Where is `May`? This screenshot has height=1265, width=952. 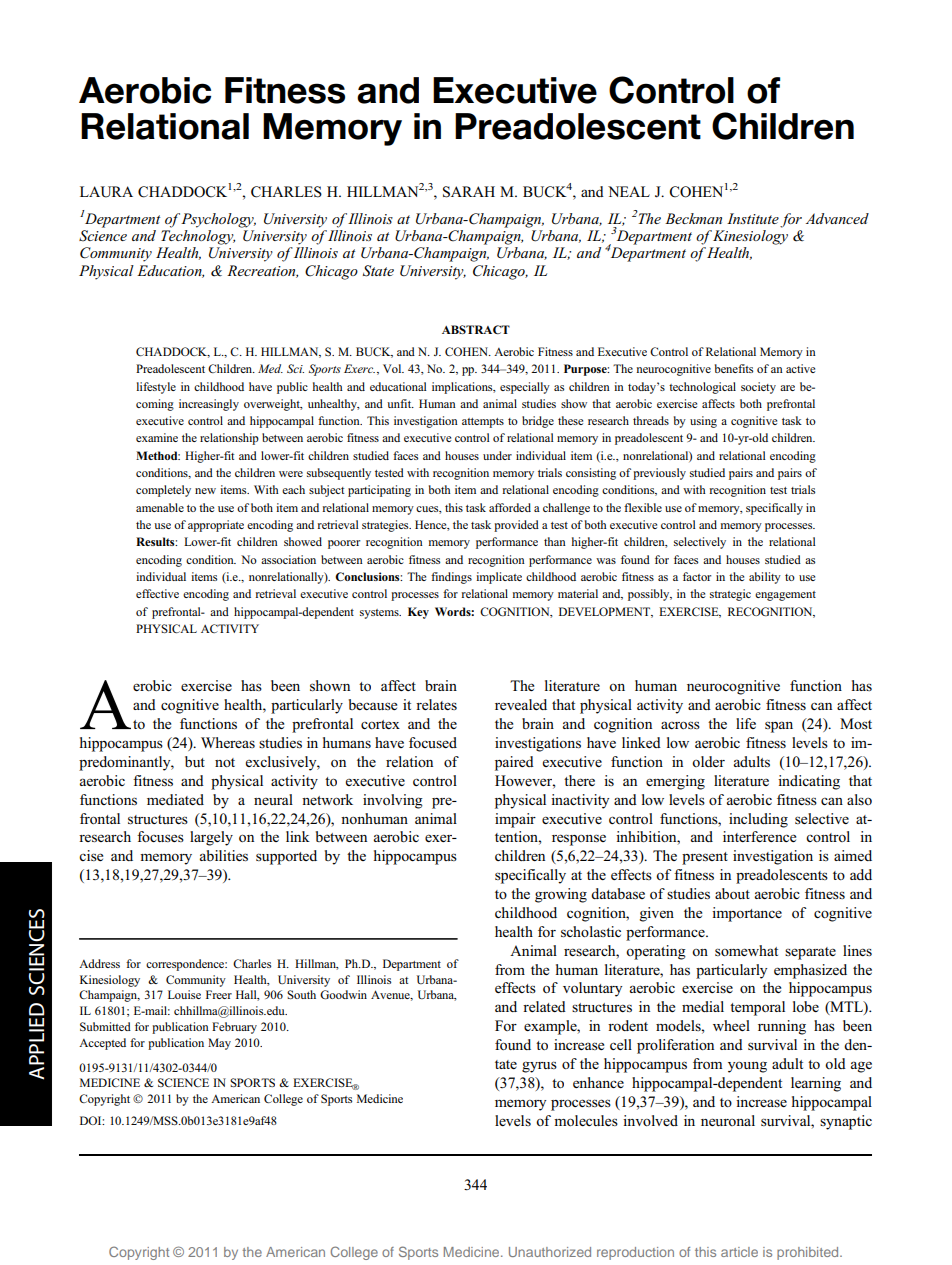
May is located at coordinates (219, 1044).
